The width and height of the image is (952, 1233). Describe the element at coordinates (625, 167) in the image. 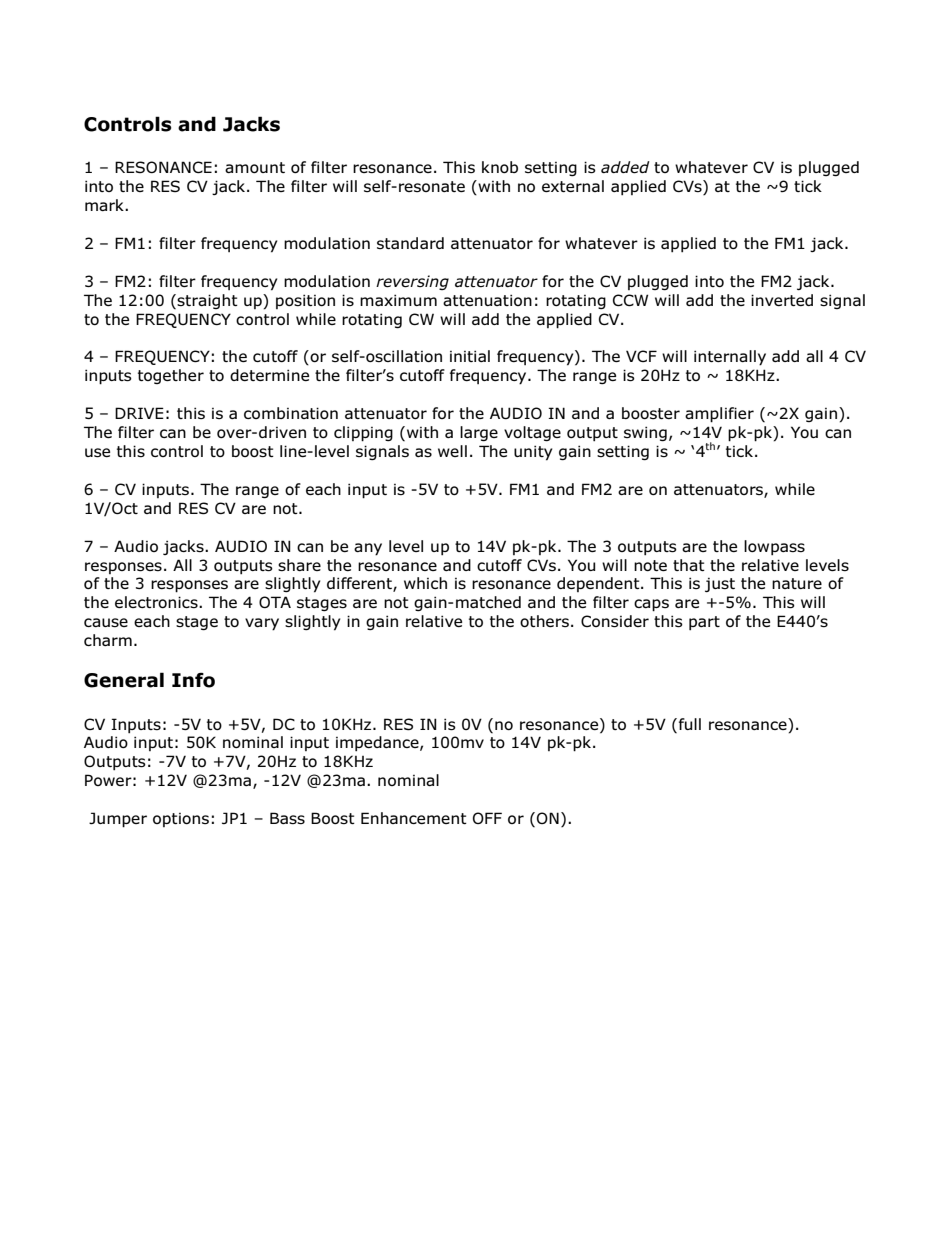

I see `added` at that location.
